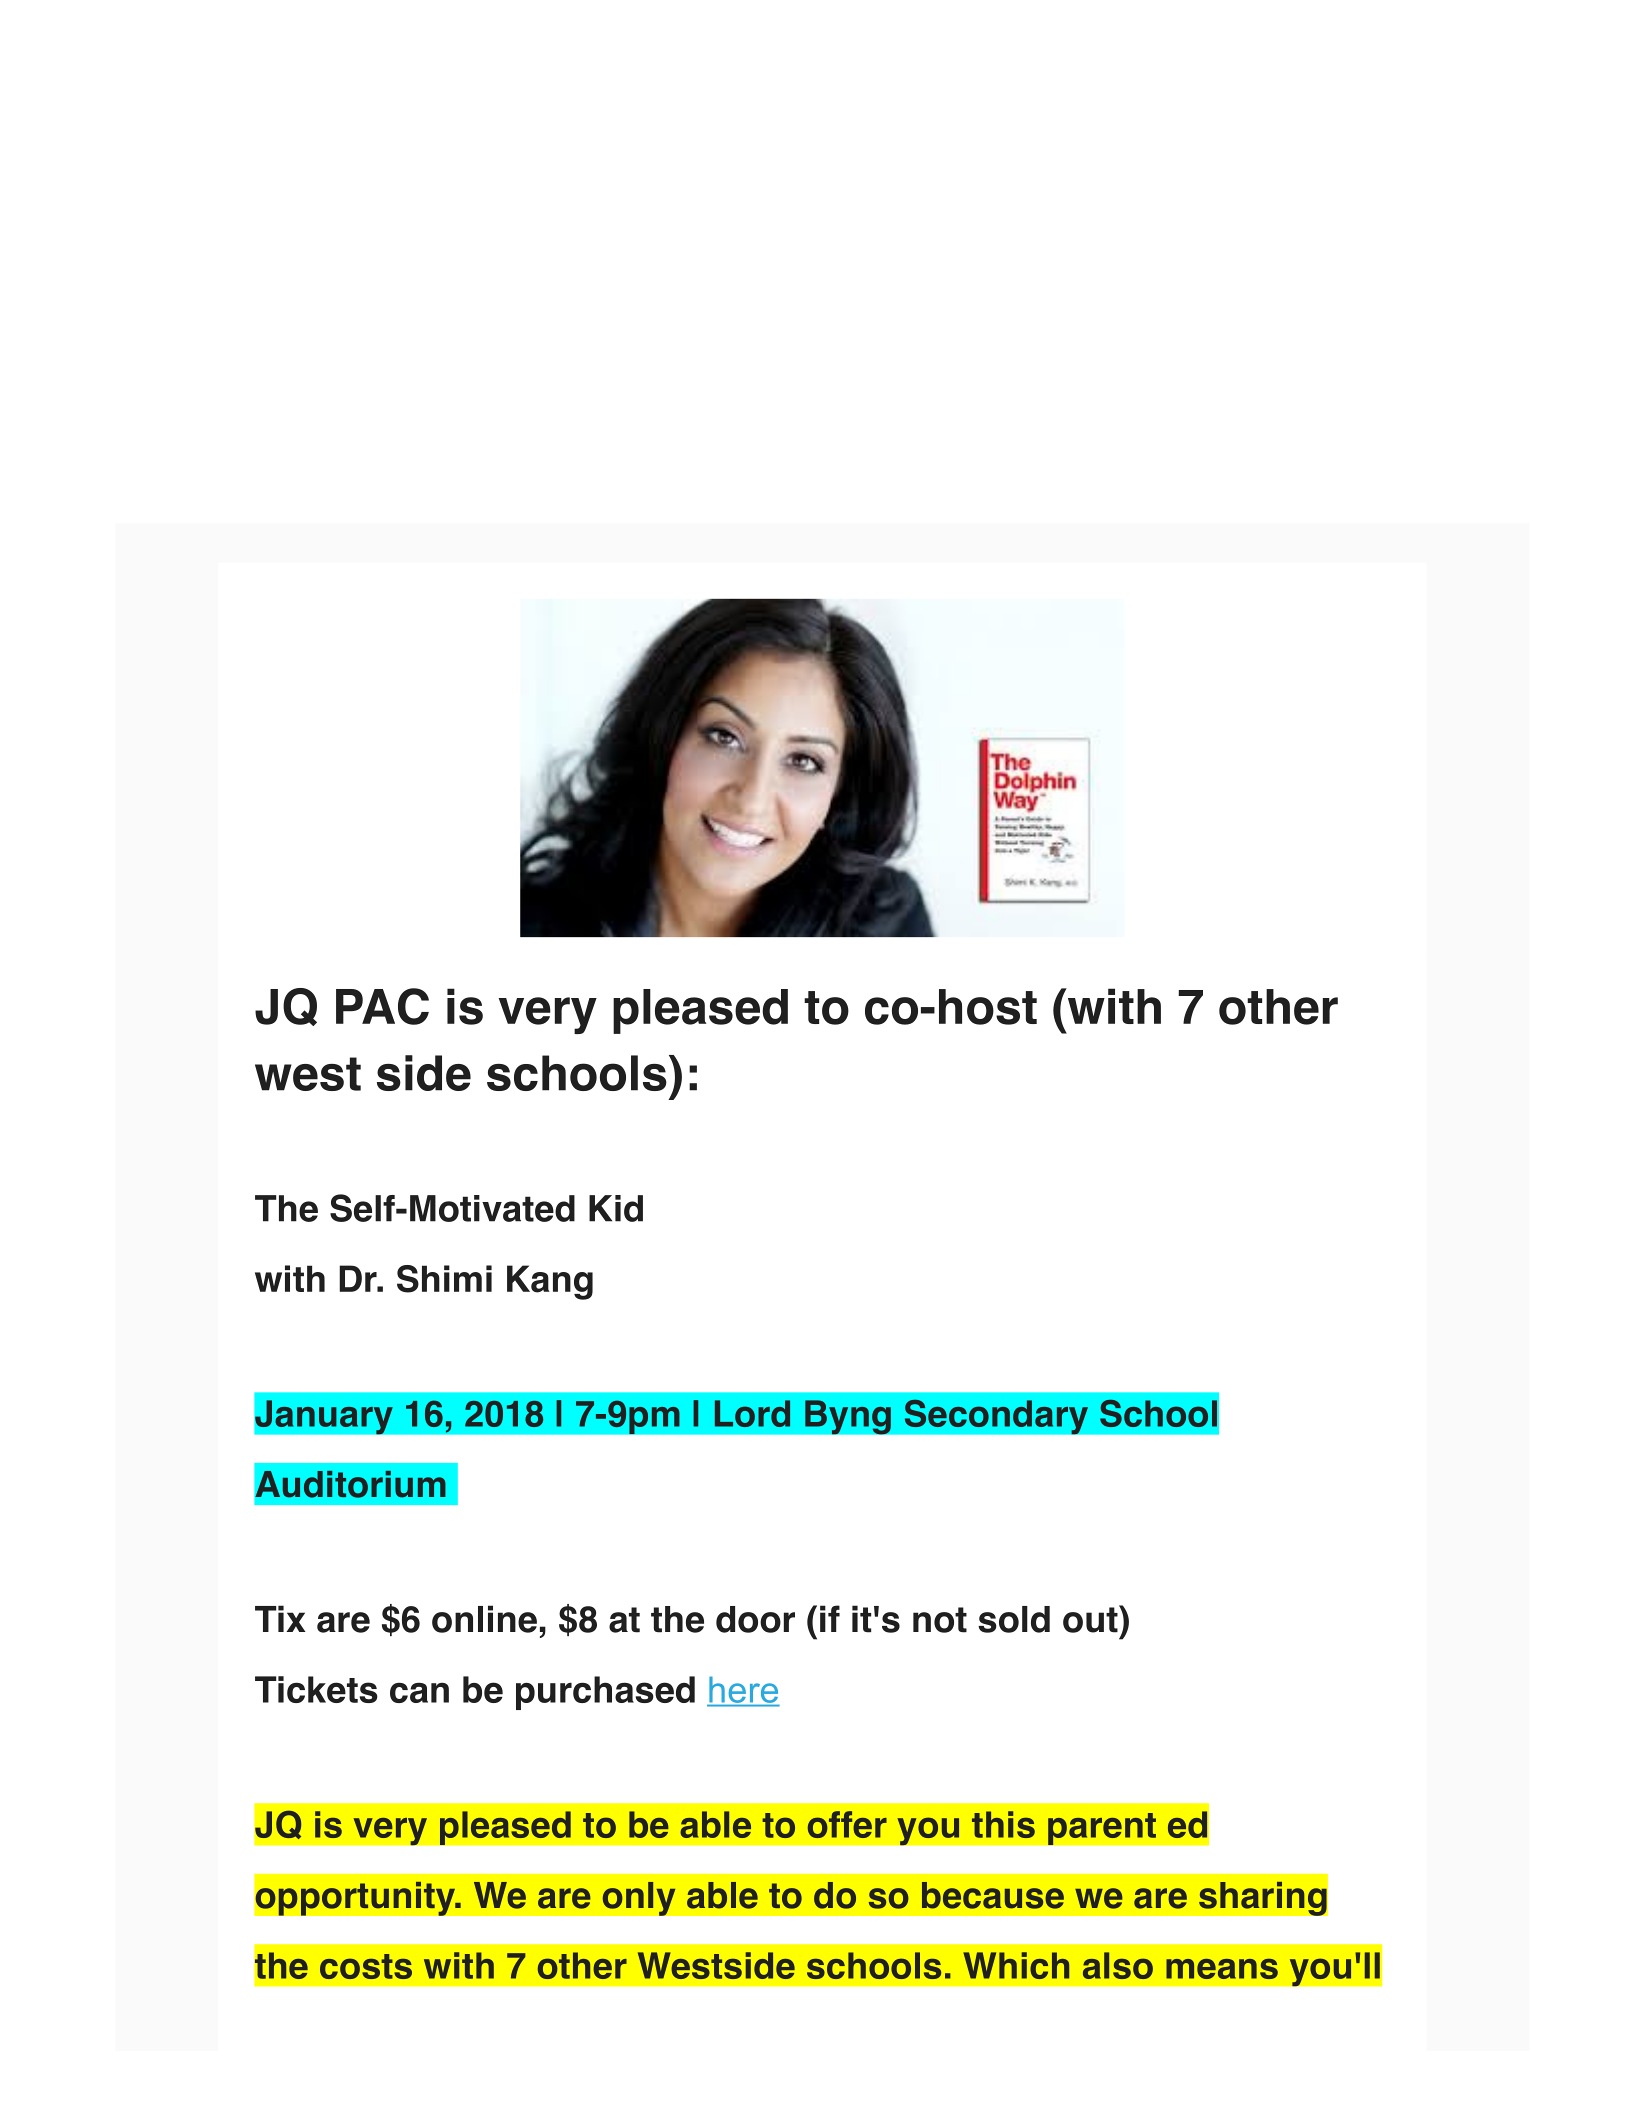 The width and height of the screenshot is (1642, 2125). Describe the element at coordinates (366, 1966) in the screenshot. I see `costs` at that location.
